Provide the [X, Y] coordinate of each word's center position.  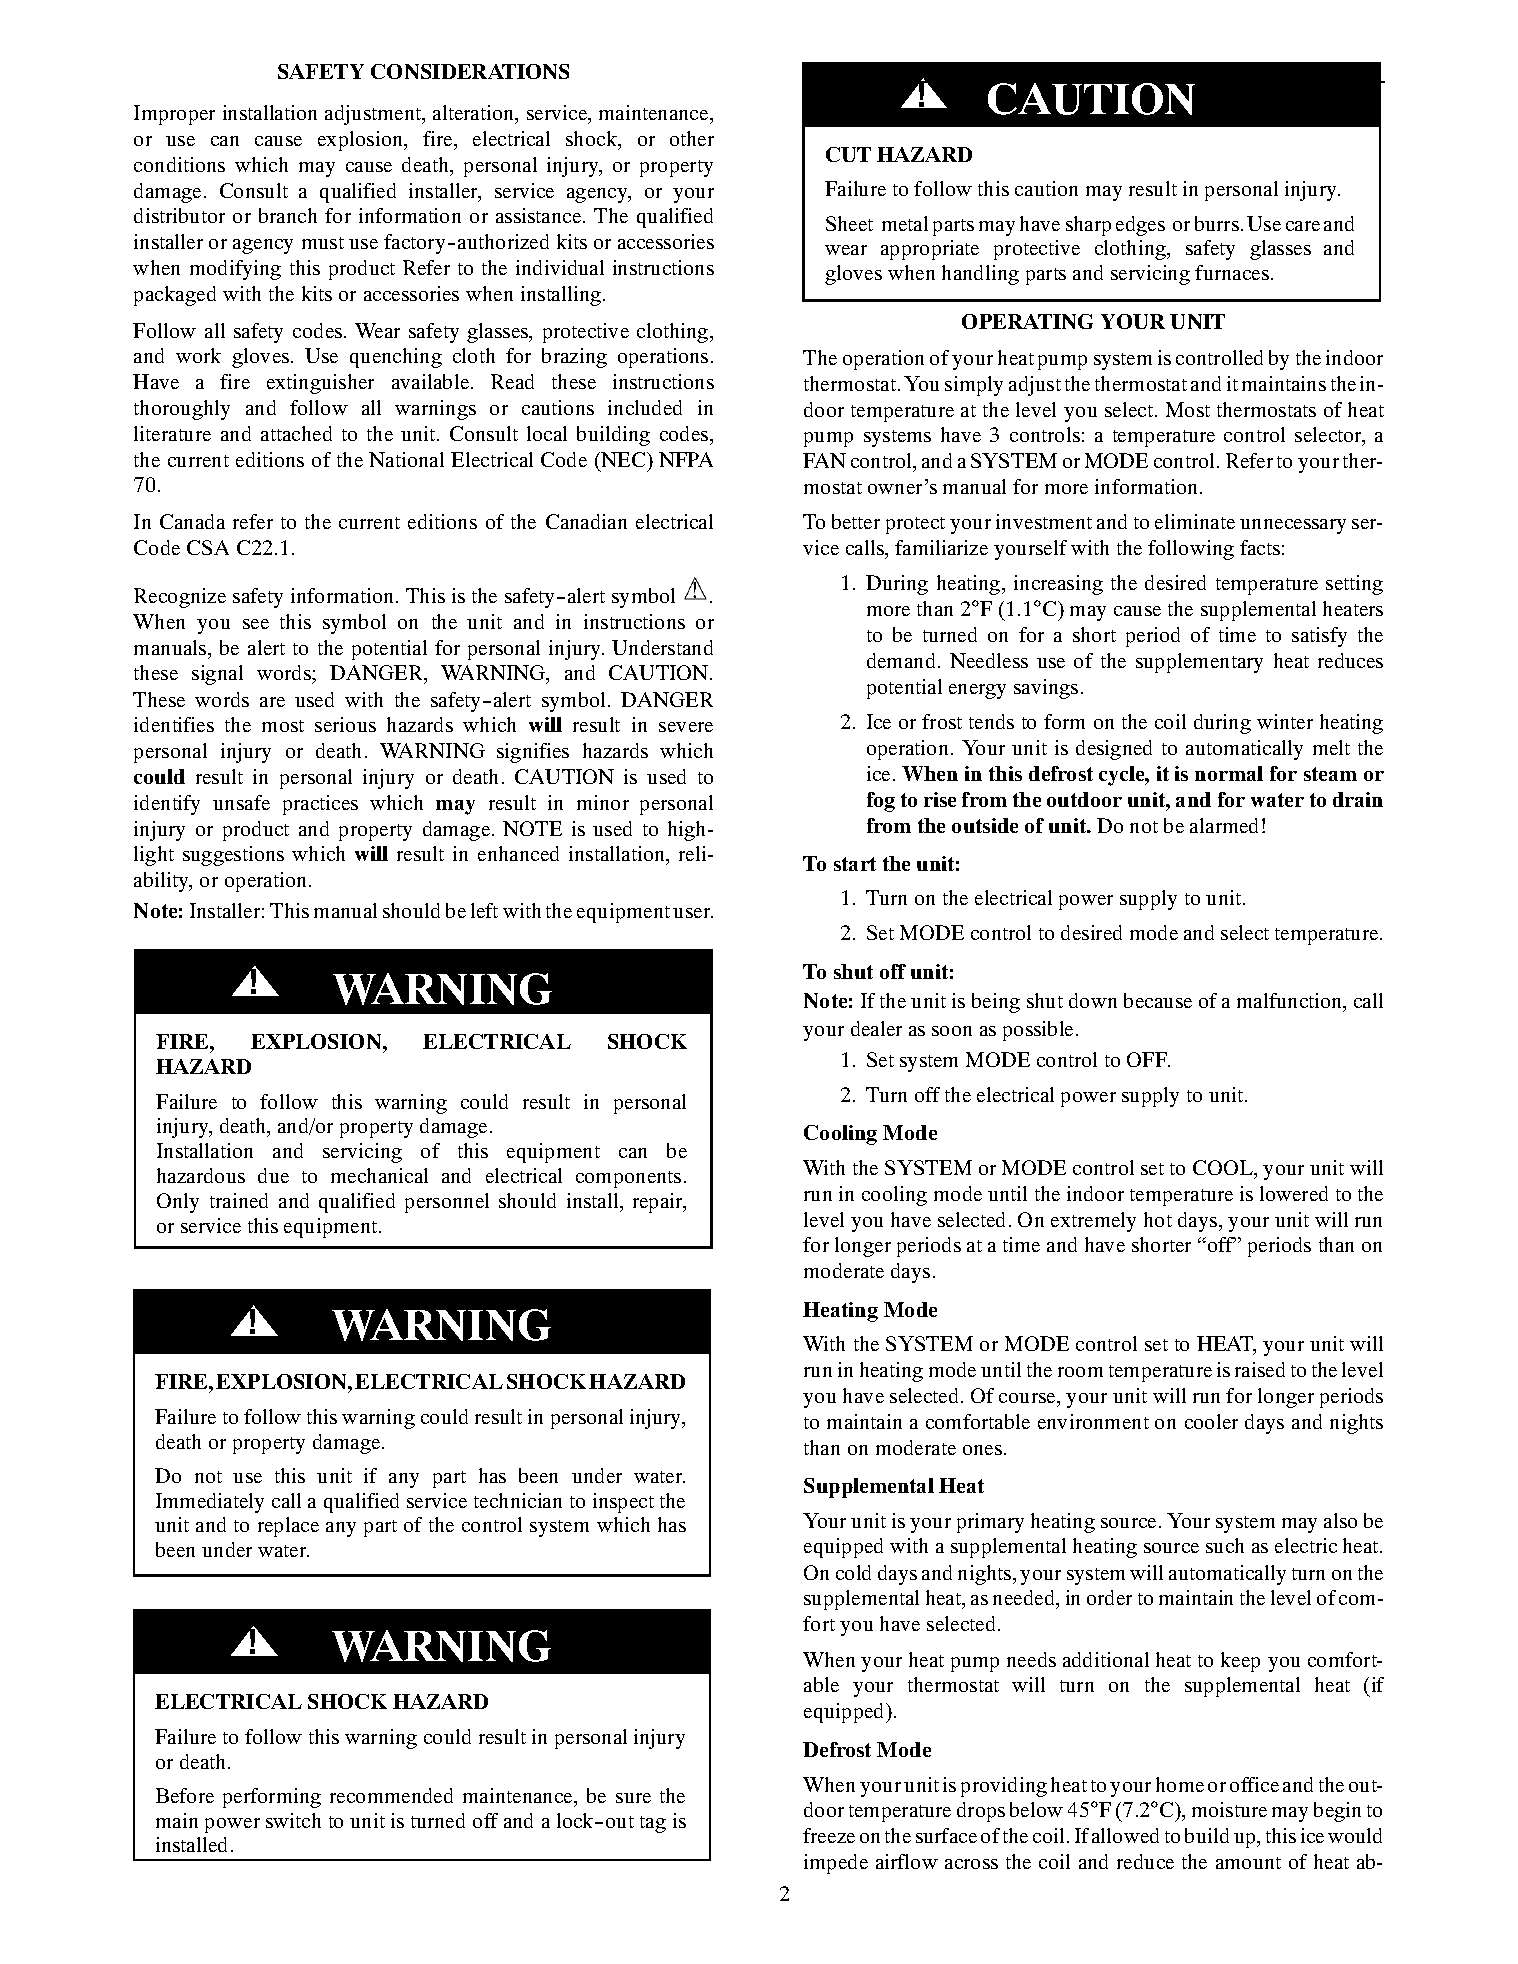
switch [293, 1820]
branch [288, 215]
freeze [829, 1835]
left [484, 910]
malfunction [1291, 1002]
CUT [848, 154]
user [693, 913]
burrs [1217, 223]
